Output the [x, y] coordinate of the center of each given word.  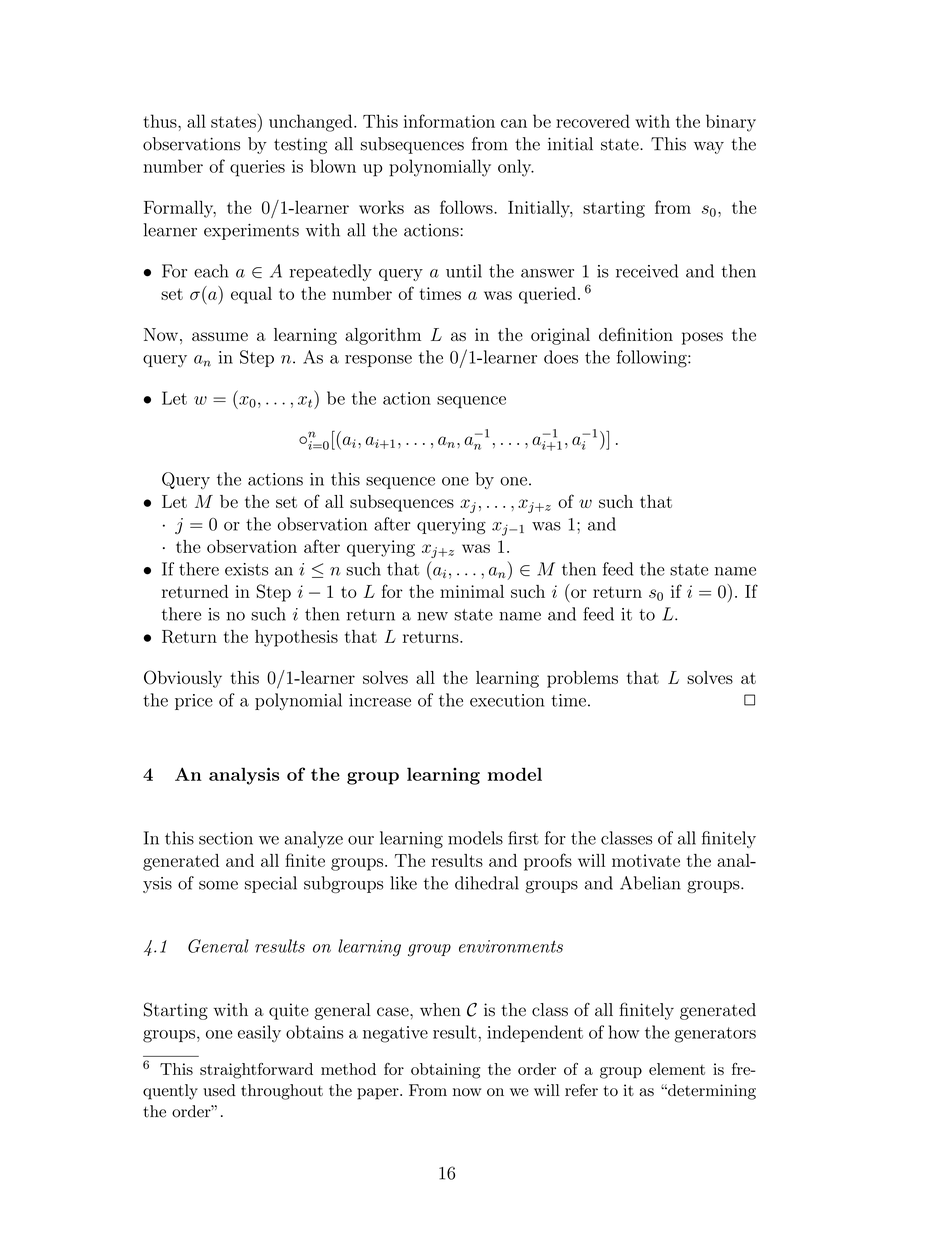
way [709, 147]
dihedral [487, 883]
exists [247, 569]
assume [220, 336]
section [226, 838]
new [432, 616]
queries [257, 168]
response [378, 361]
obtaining [445, 1071]
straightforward [256, 1071]
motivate [646, 860]
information [449, 121]
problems [582, 679]
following [653, 359]
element [677, 1069]
